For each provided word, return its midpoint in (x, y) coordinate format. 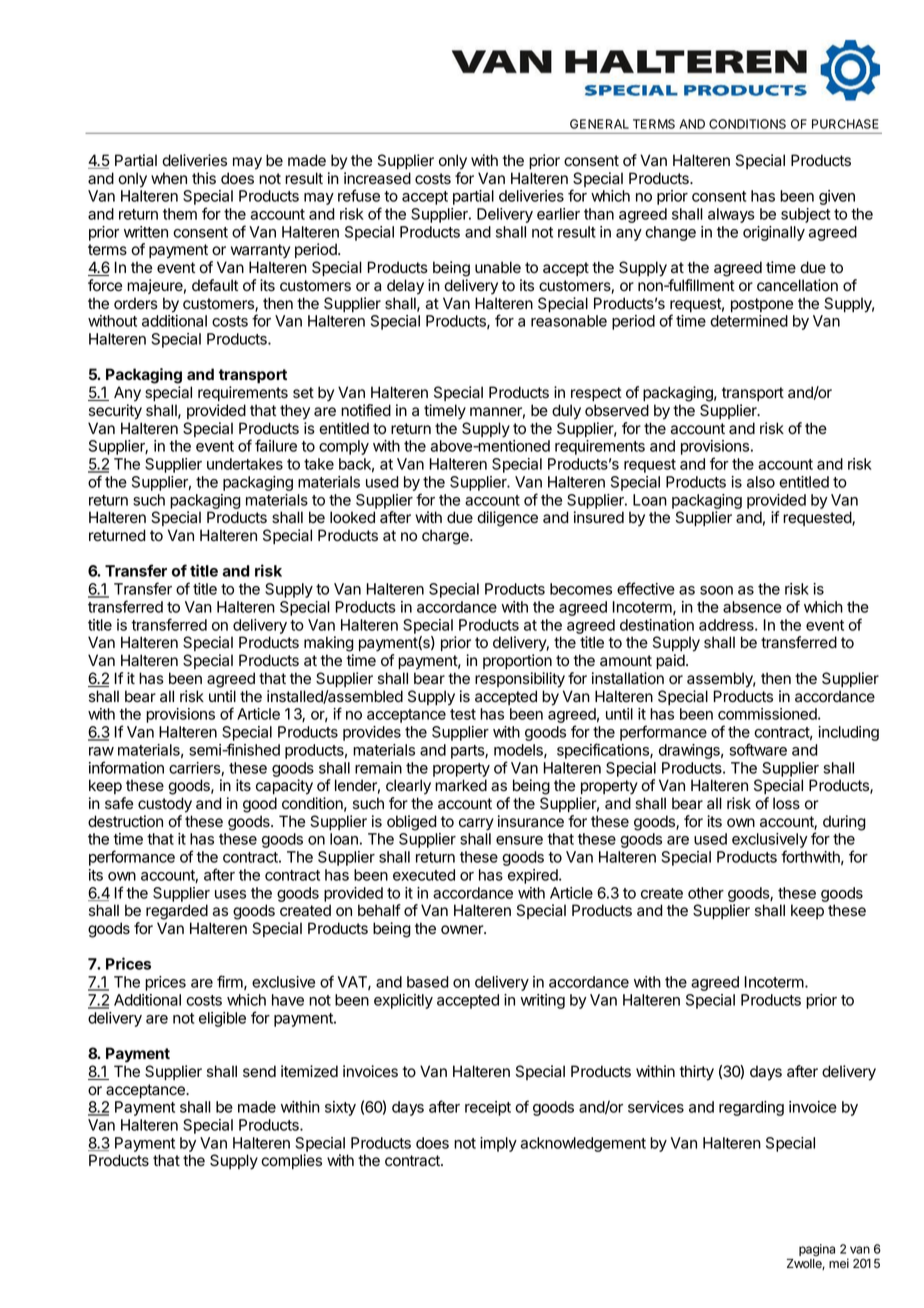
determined (749, 321)
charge (446, 537)
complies (291, 1161)
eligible (222, 1019)
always (731, 215)
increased (377, 178)
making (329, 644)
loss (786, 803)
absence (752, 607)
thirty (697, 1073)
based (428, 982)
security (115, 412)
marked (461, 785)
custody (165, 805)
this (204, 178)
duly (566, 412)
